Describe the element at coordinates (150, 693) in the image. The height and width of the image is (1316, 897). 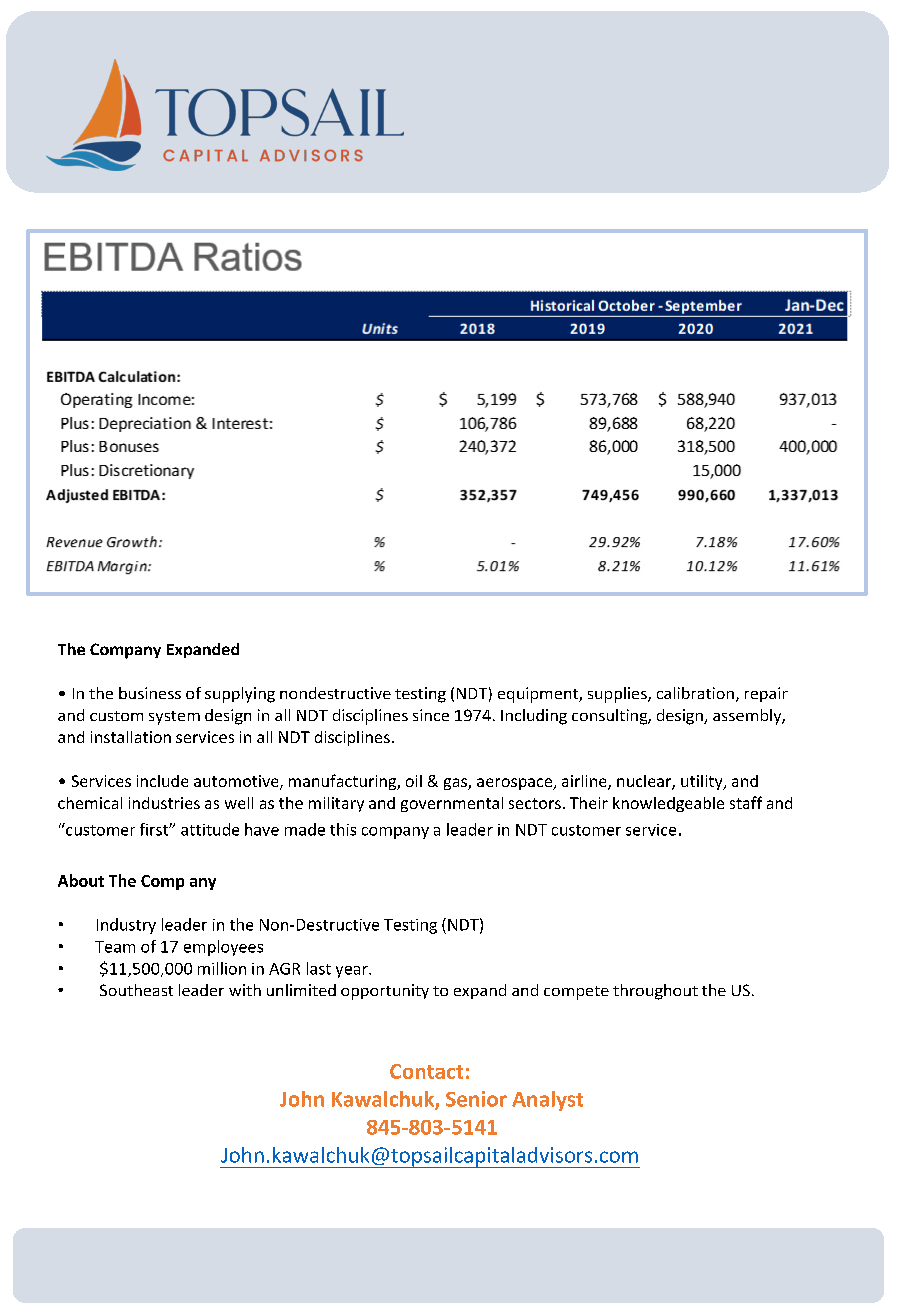
I see `business` at that location.
